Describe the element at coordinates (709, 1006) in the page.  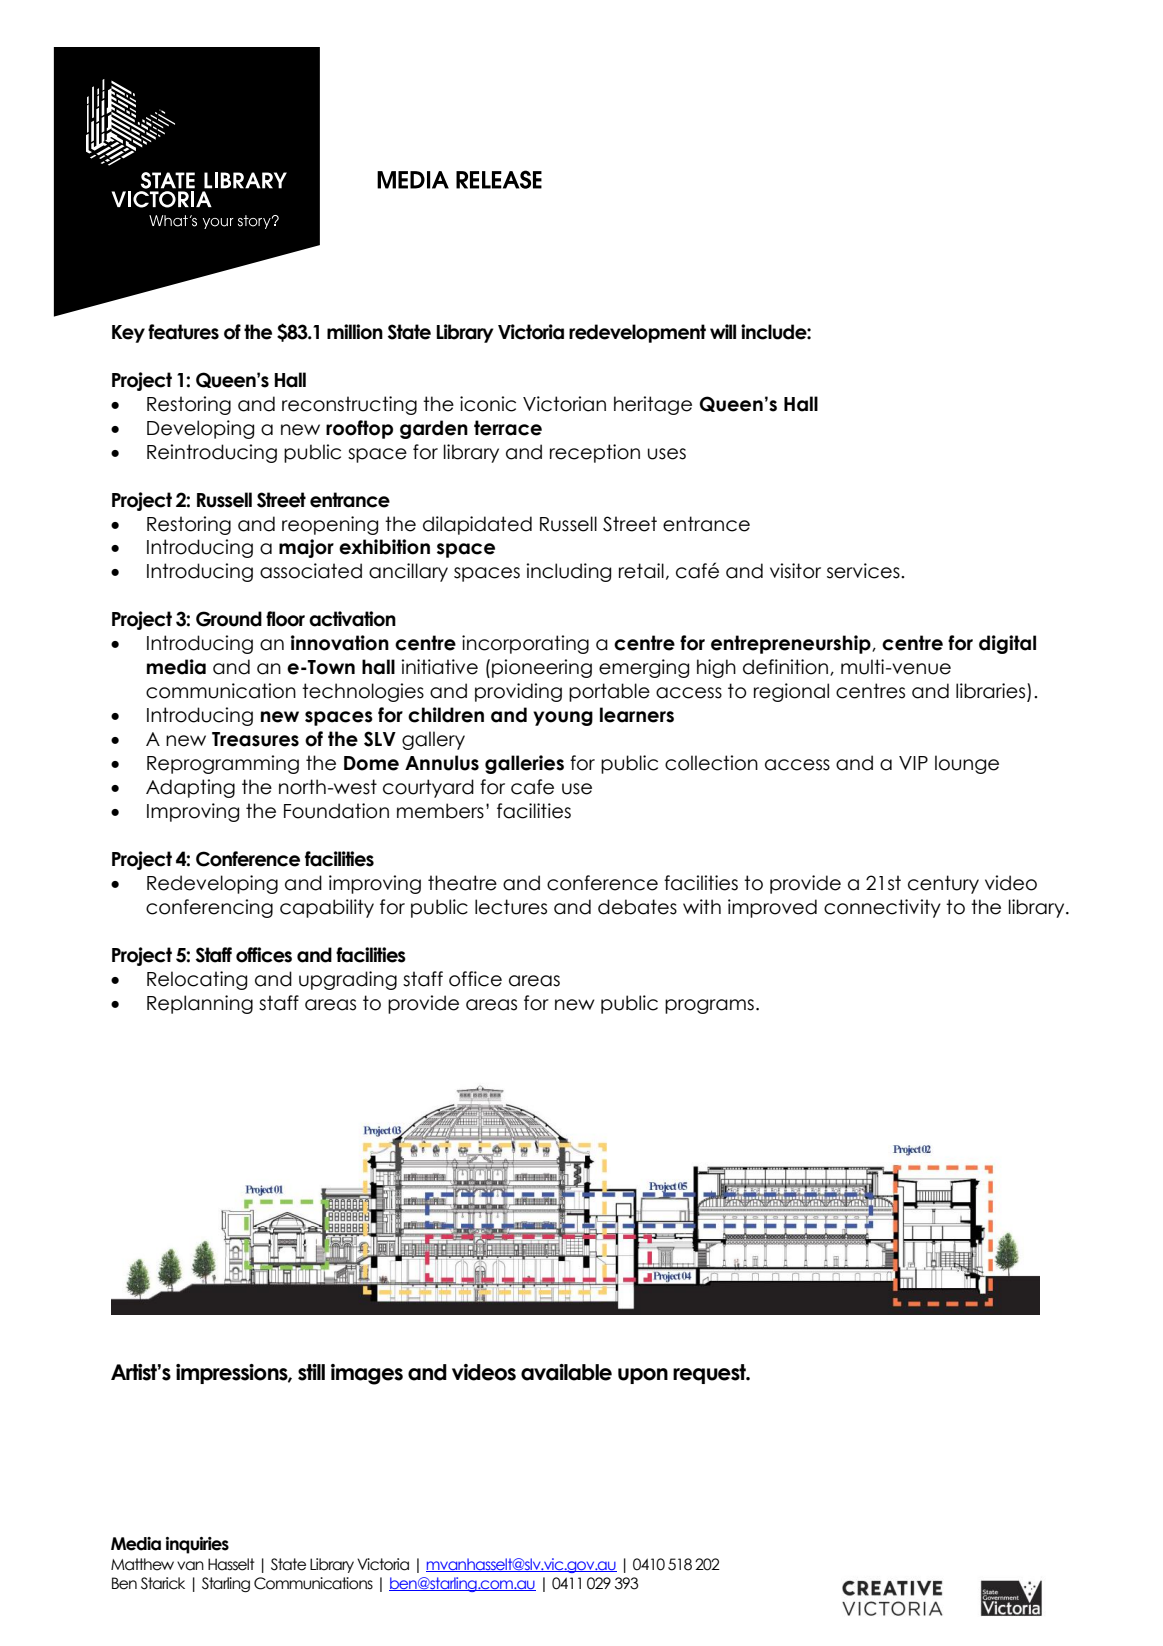
I see `programs` at that location.
